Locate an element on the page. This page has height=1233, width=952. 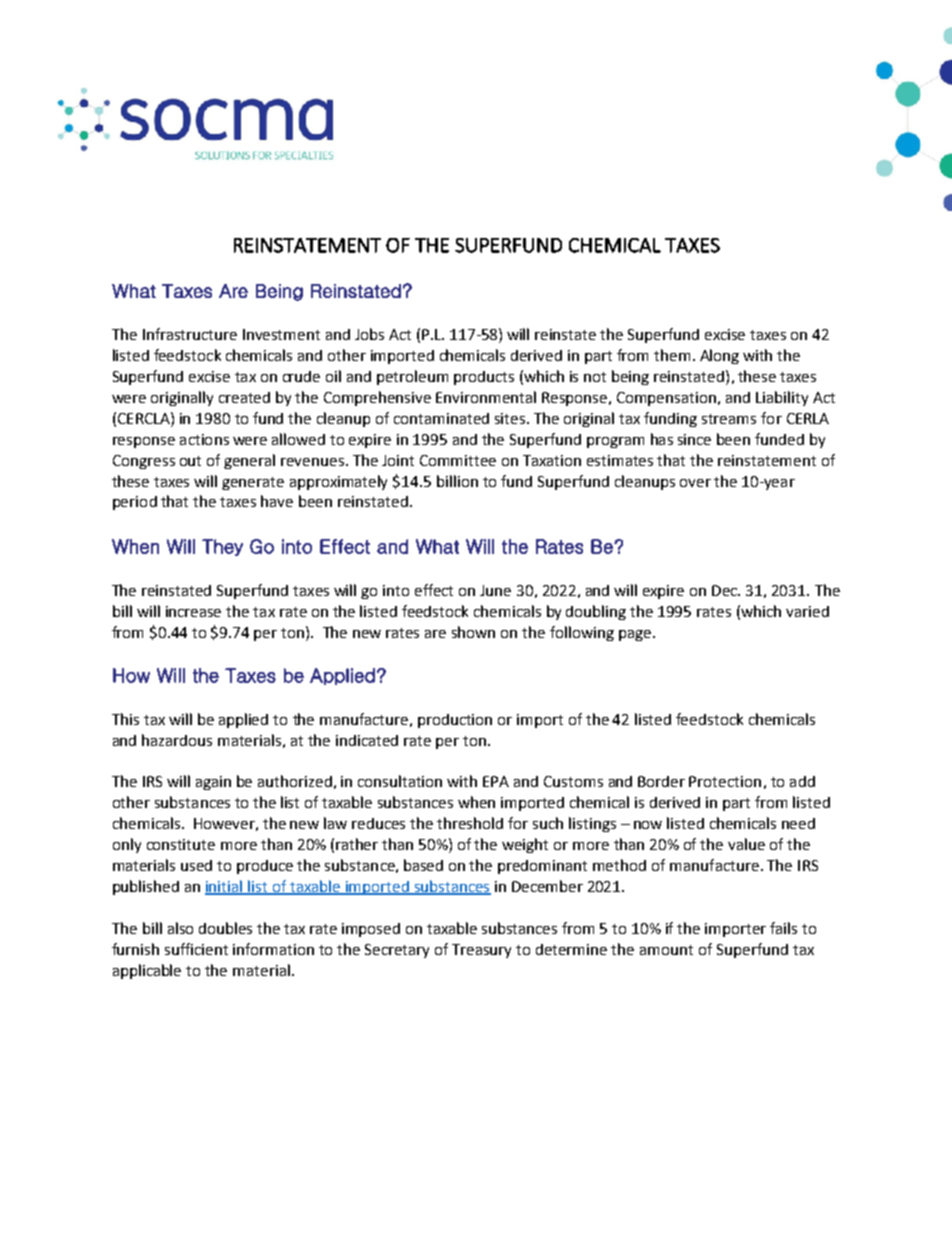
sufficient is located at coordinates (196, 949).
